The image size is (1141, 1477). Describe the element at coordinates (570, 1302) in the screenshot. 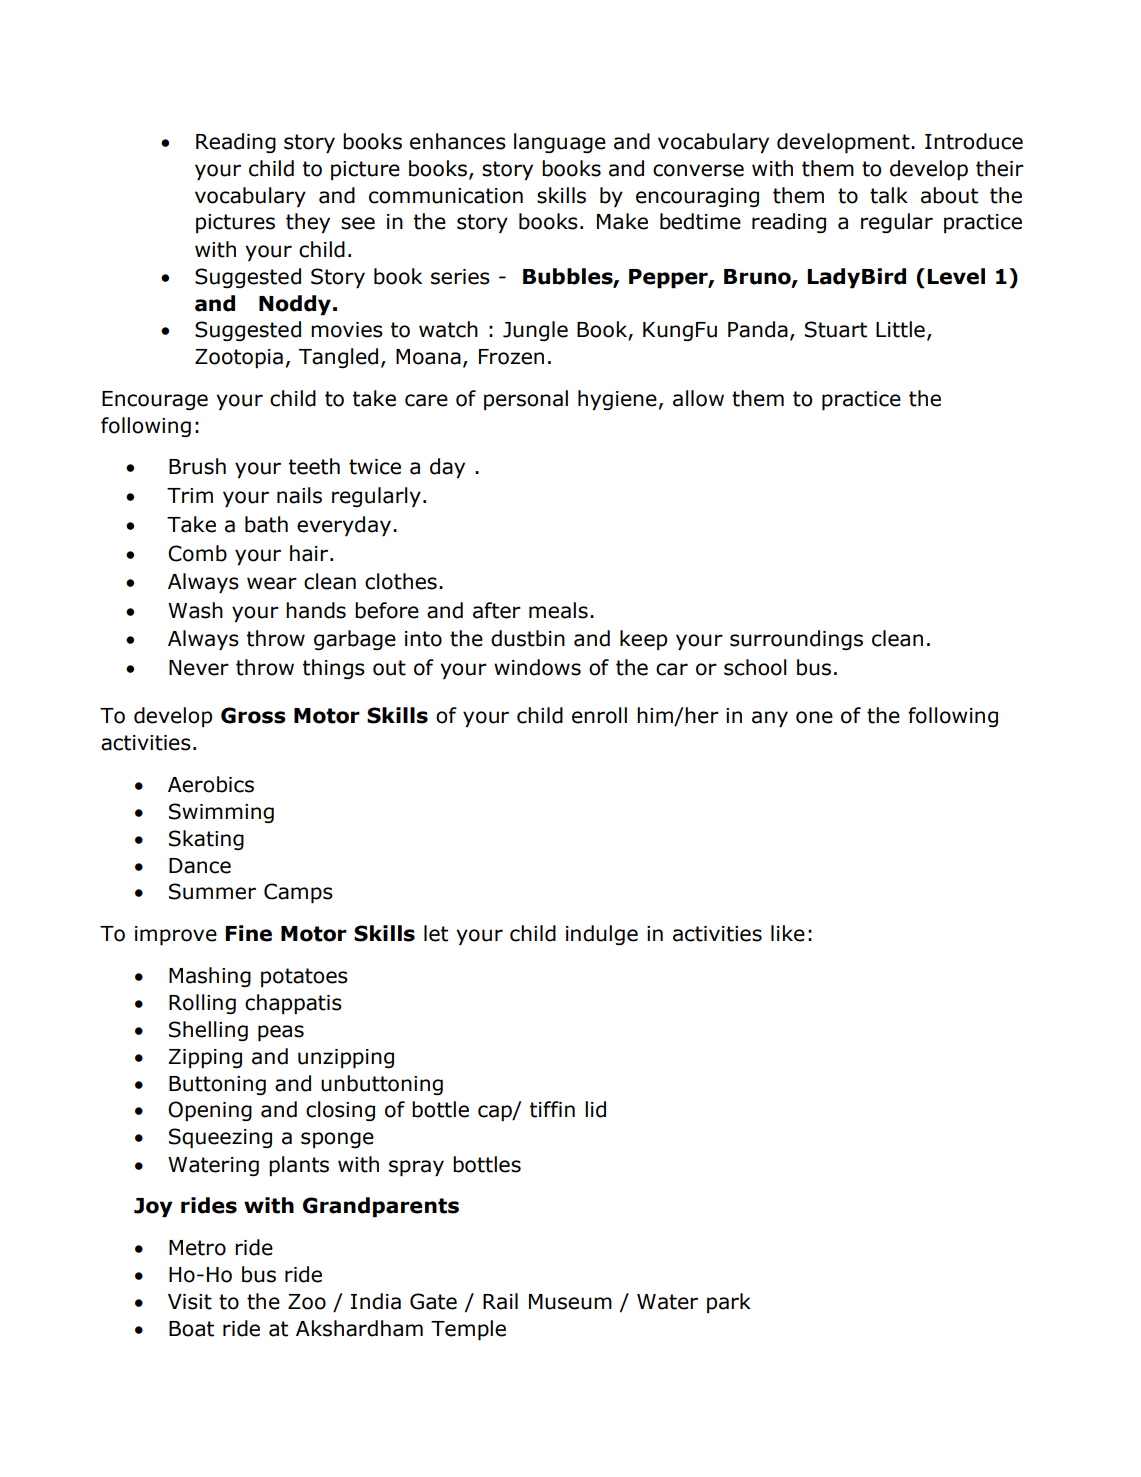

I see `Museum` at that location.
